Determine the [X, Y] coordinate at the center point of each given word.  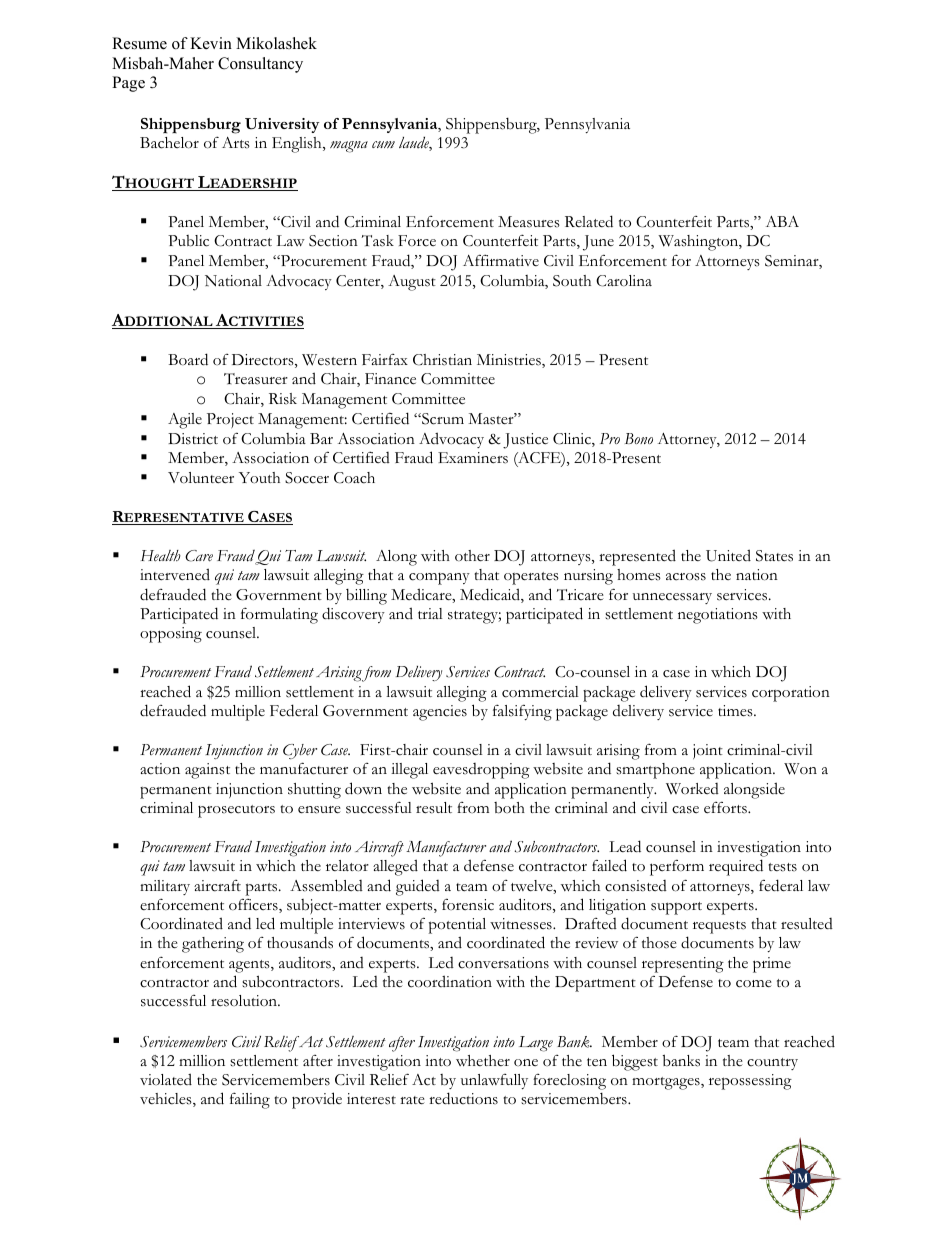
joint [708, 751]
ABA [782, 221]
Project [230, 420]
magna [349, 147]
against [207, 771]
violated [166, 1079]
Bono [639, 438]
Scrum [442, 419]
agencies [440, 713]
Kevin [211, 43]
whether [483, 1060]
